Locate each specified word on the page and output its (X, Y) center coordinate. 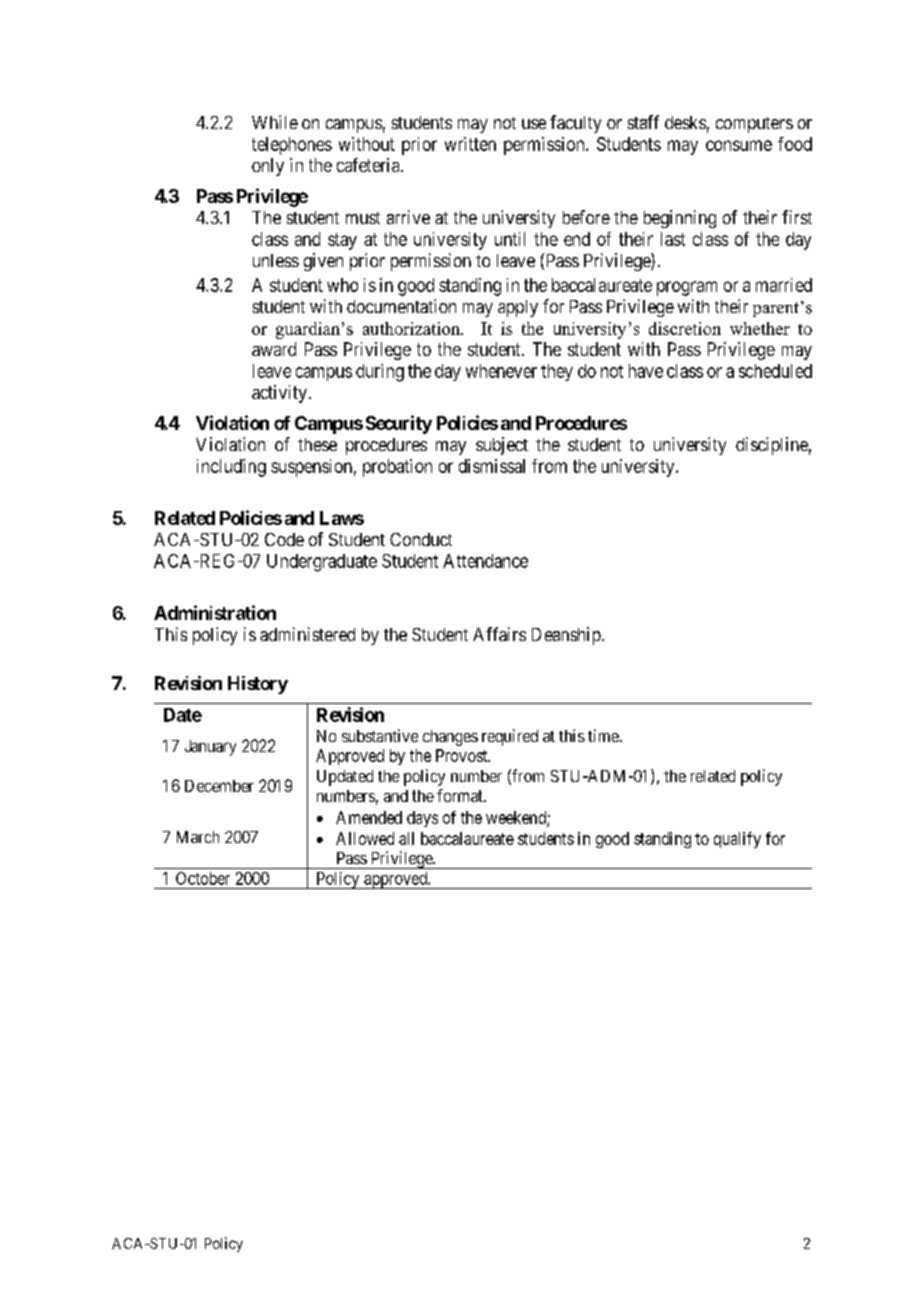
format (461, 795)
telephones (292, 146)
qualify (737, 840)
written (470, 144)
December (219, 786)
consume (739, 145)
